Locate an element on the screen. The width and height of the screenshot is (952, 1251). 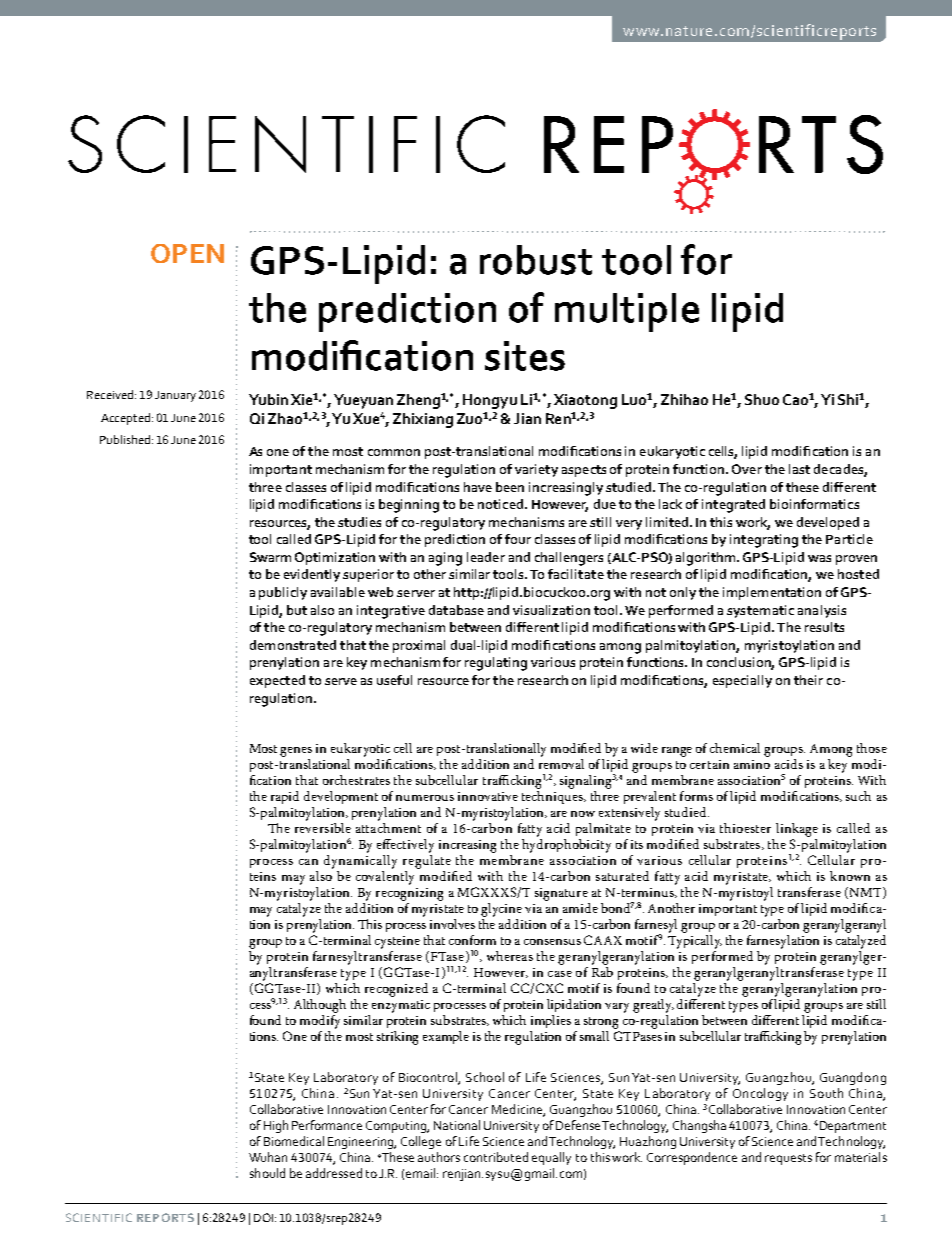
contributed is located at coordinates (496, 1157).
